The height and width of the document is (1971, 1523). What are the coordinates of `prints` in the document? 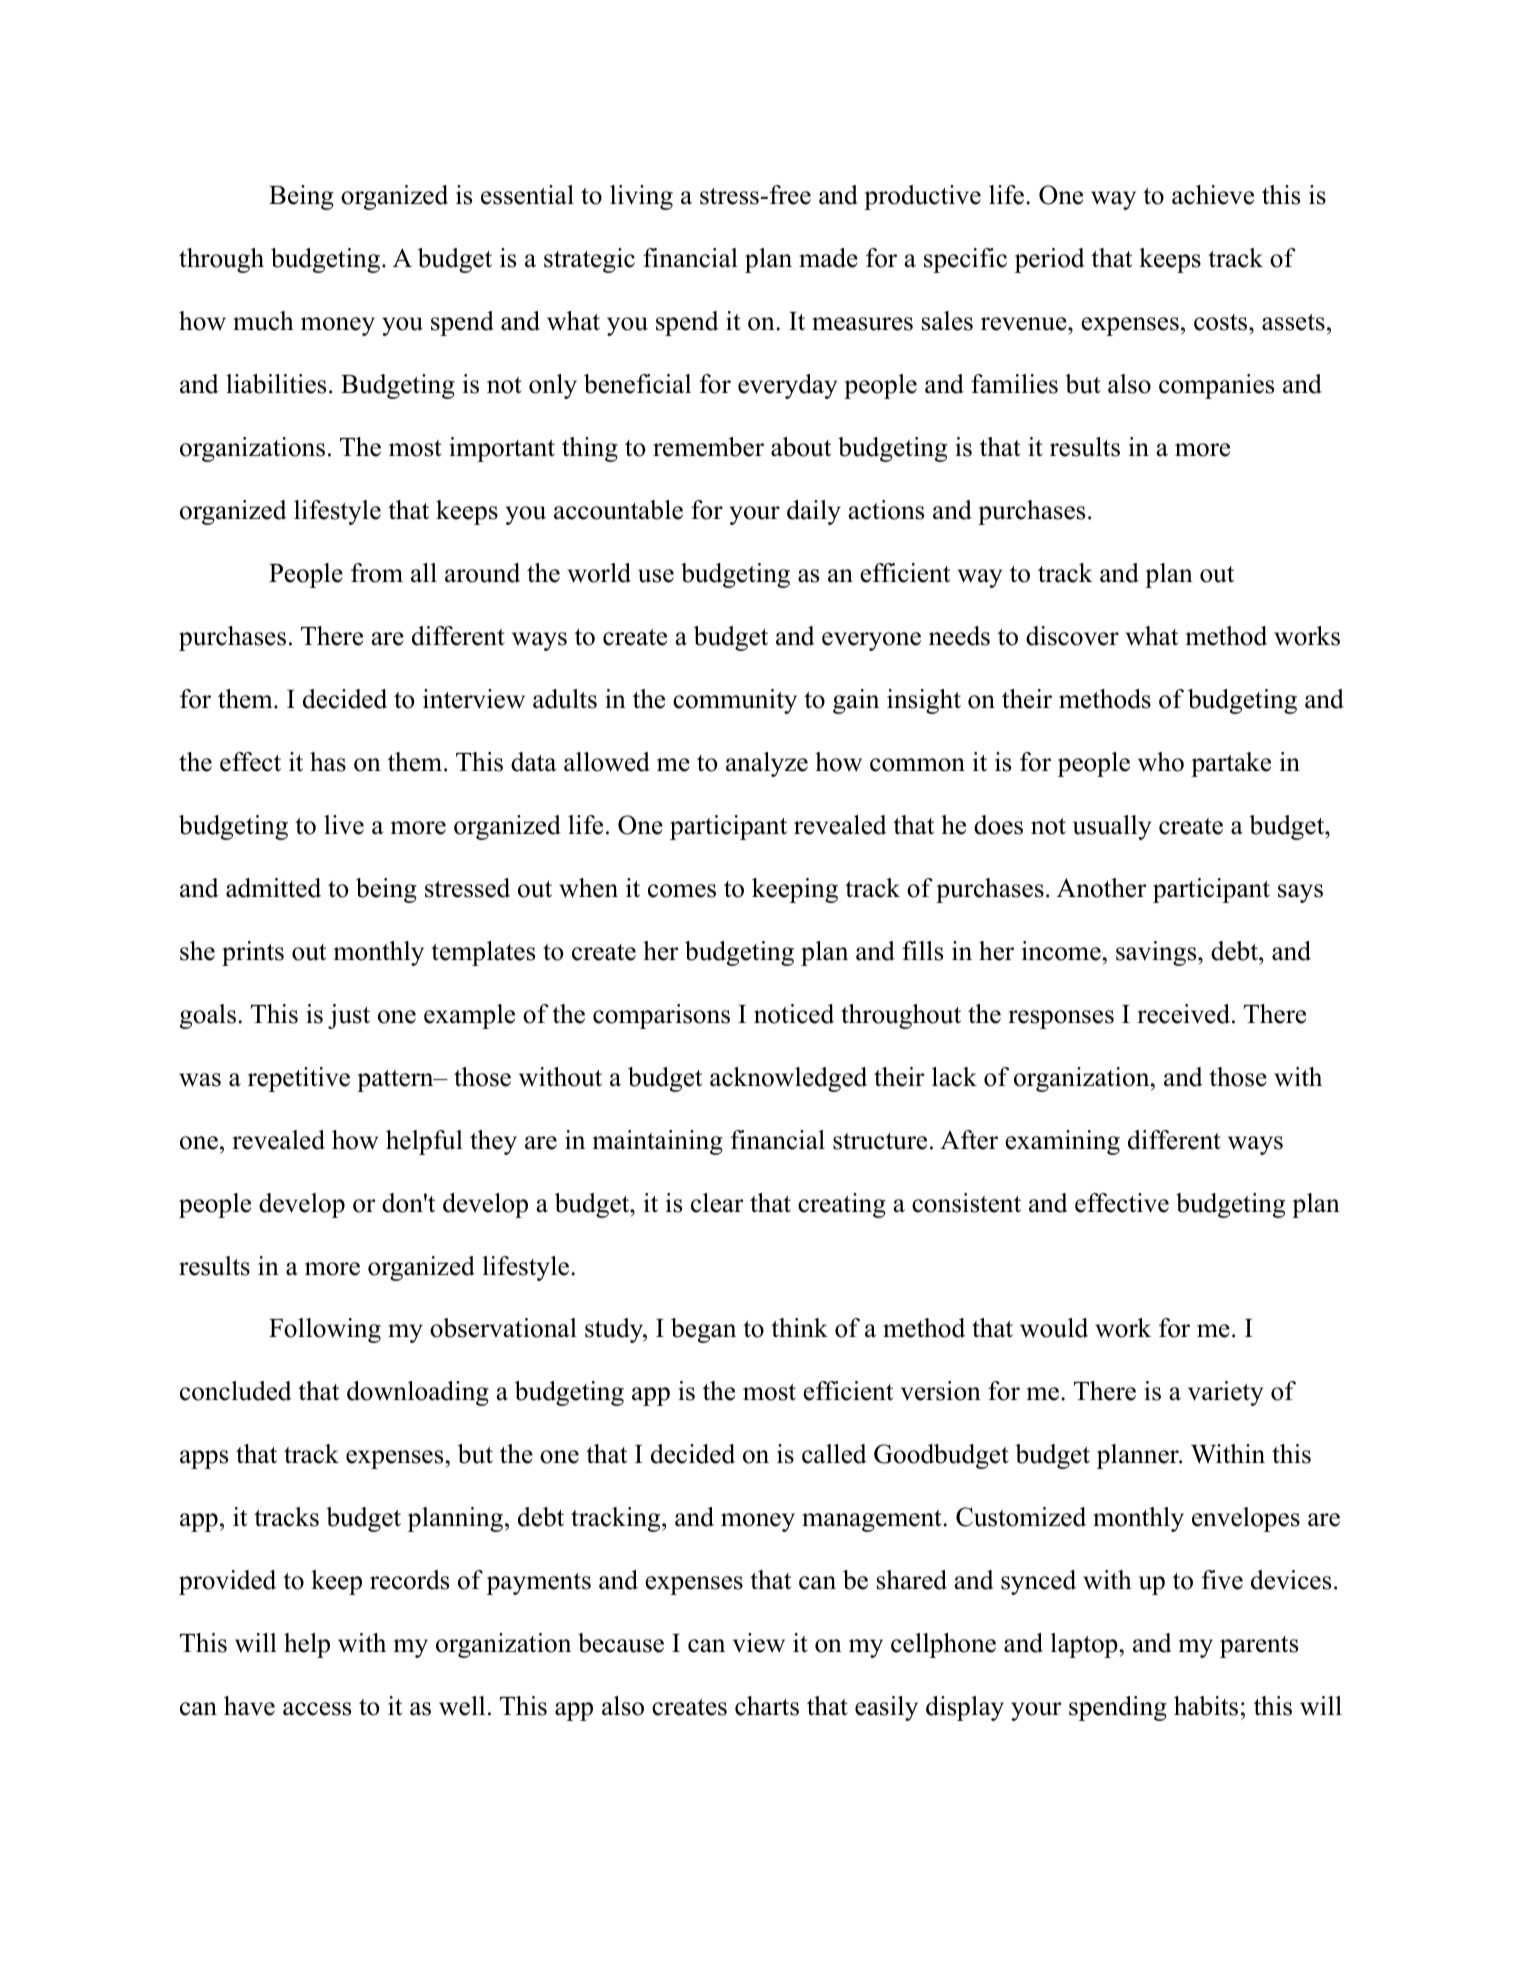 It's located at (253, 953).
